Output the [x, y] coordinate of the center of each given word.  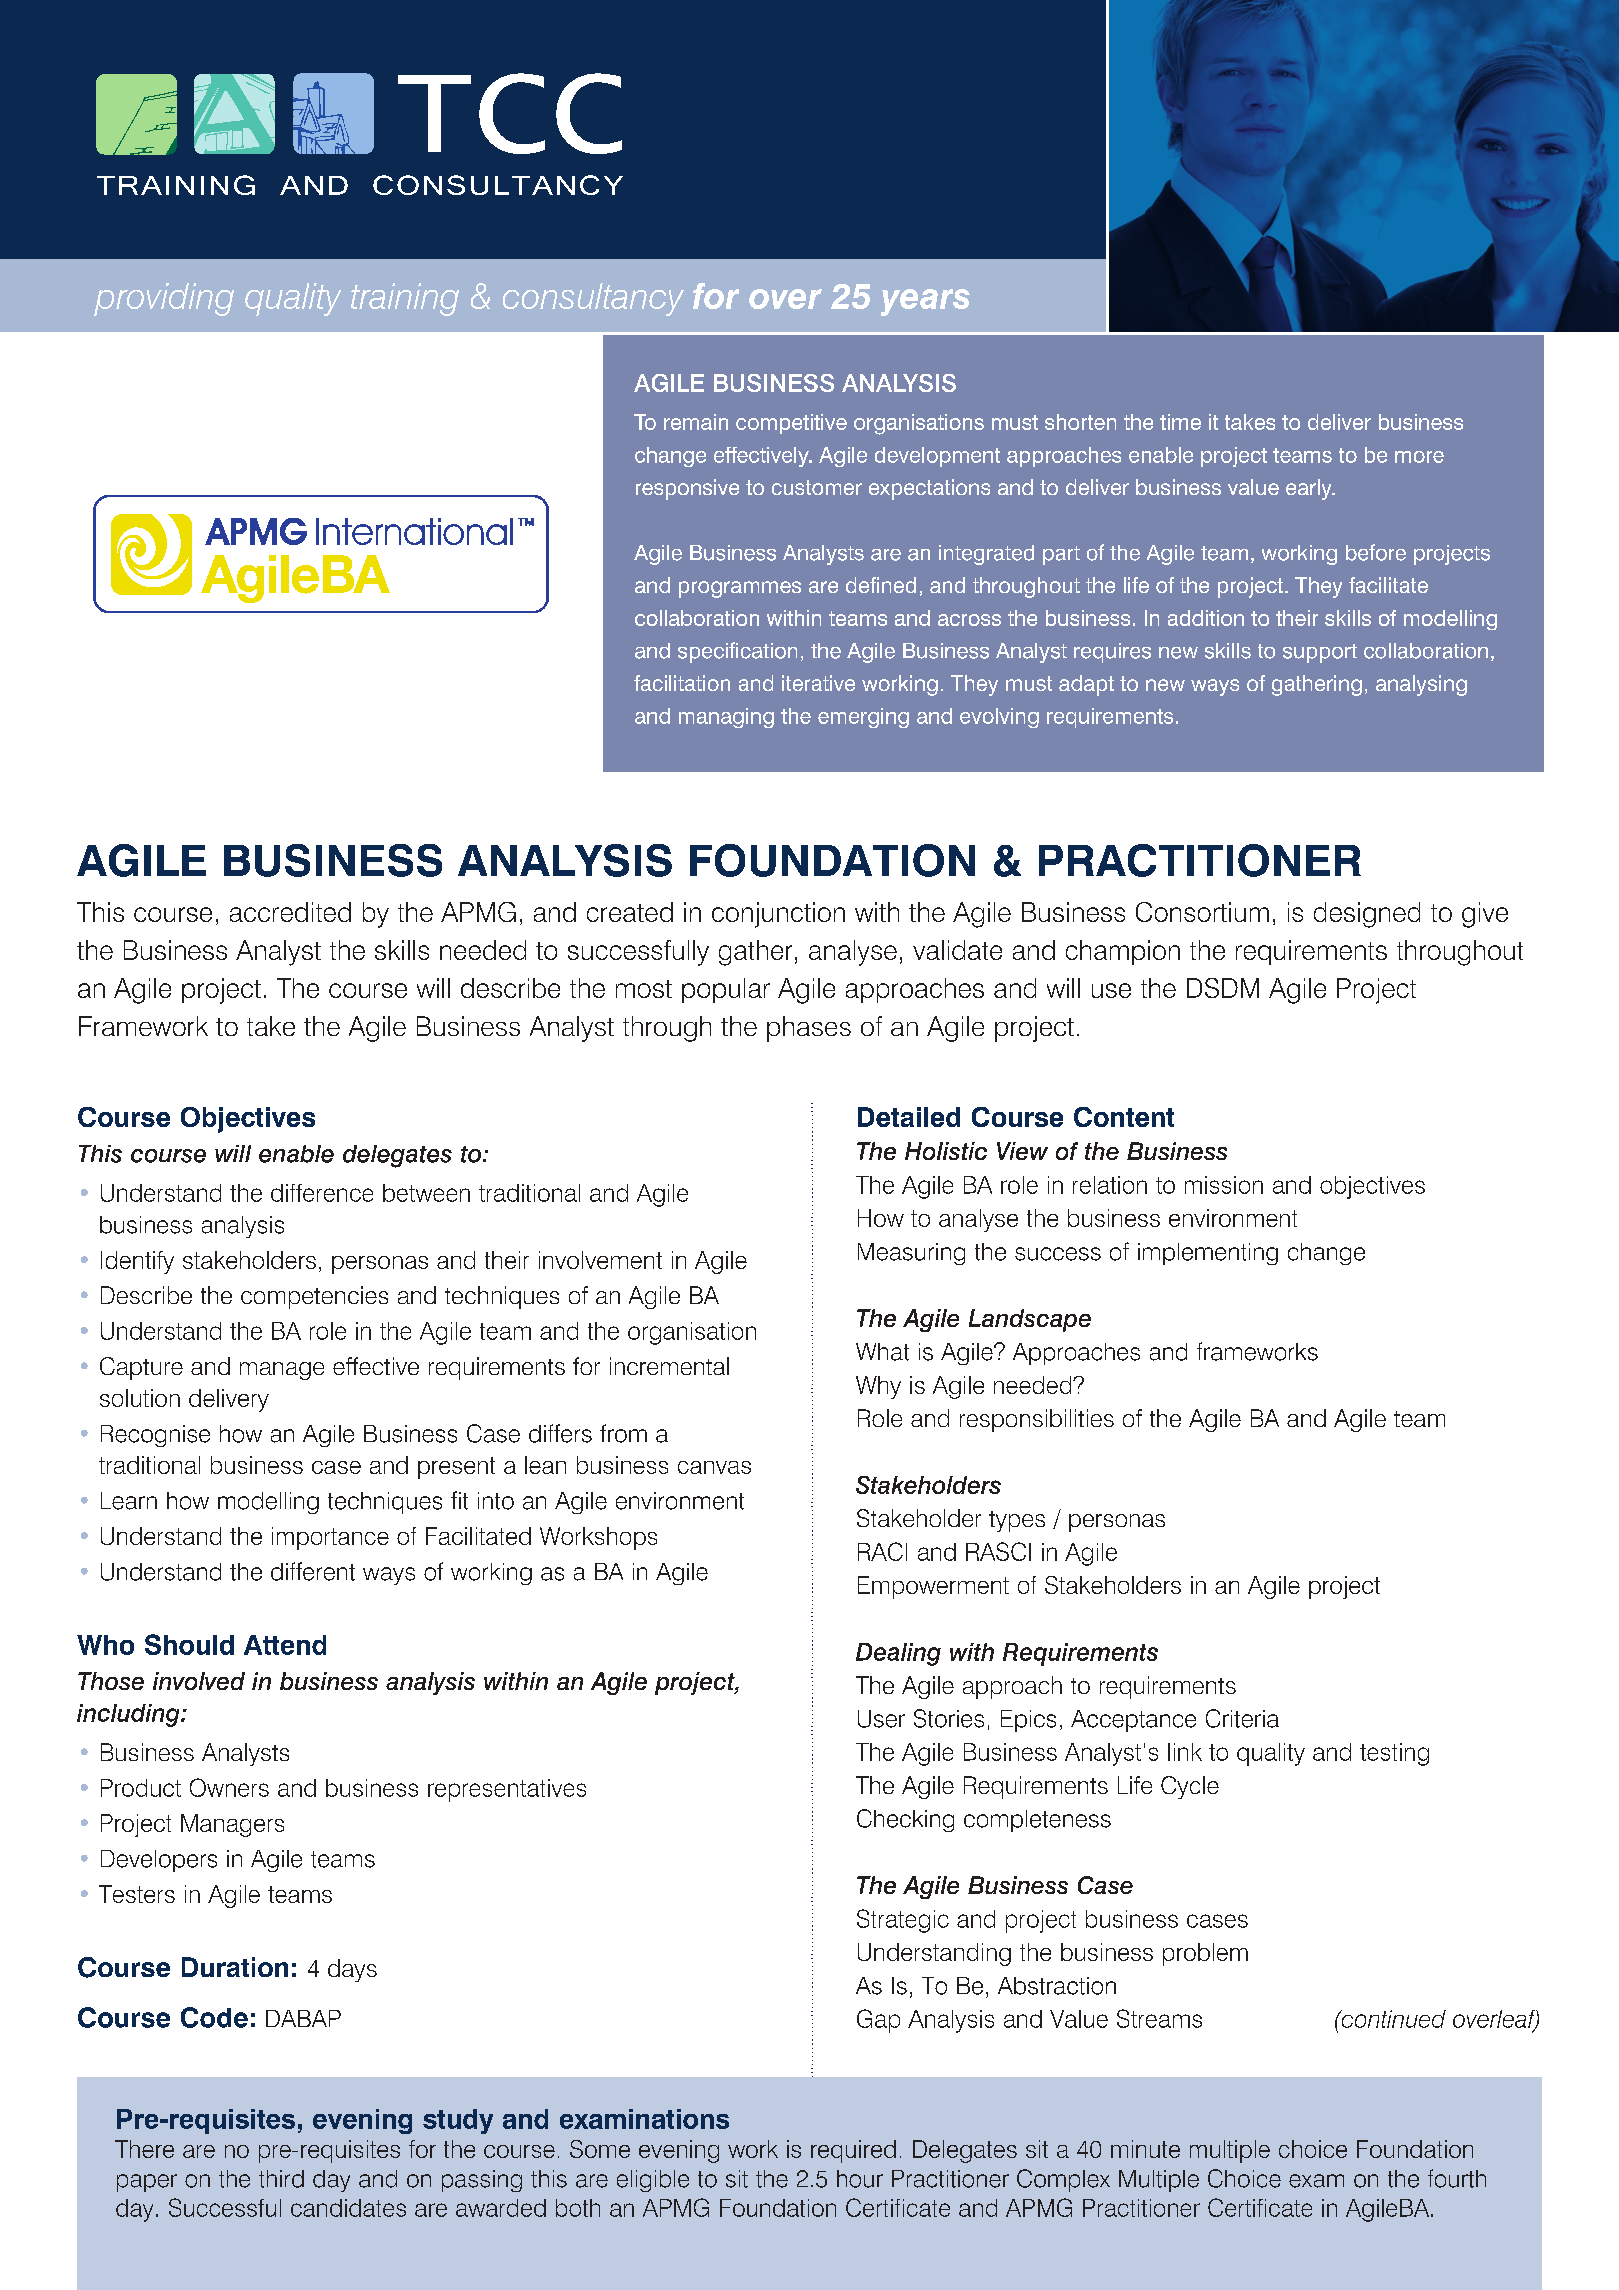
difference [322, 1193]
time [1180, 422]
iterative [818, 683]
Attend [285, 1645]
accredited [290, 912]
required [853, 2151]
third [281, 2179]
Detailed [909, 1117]
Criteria [1242, 1718]
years [925, 302]
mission [1224, 1185]
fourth [1457, 2178]
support [1320, 653]
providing [164, 299]
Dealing [898, 1654]
